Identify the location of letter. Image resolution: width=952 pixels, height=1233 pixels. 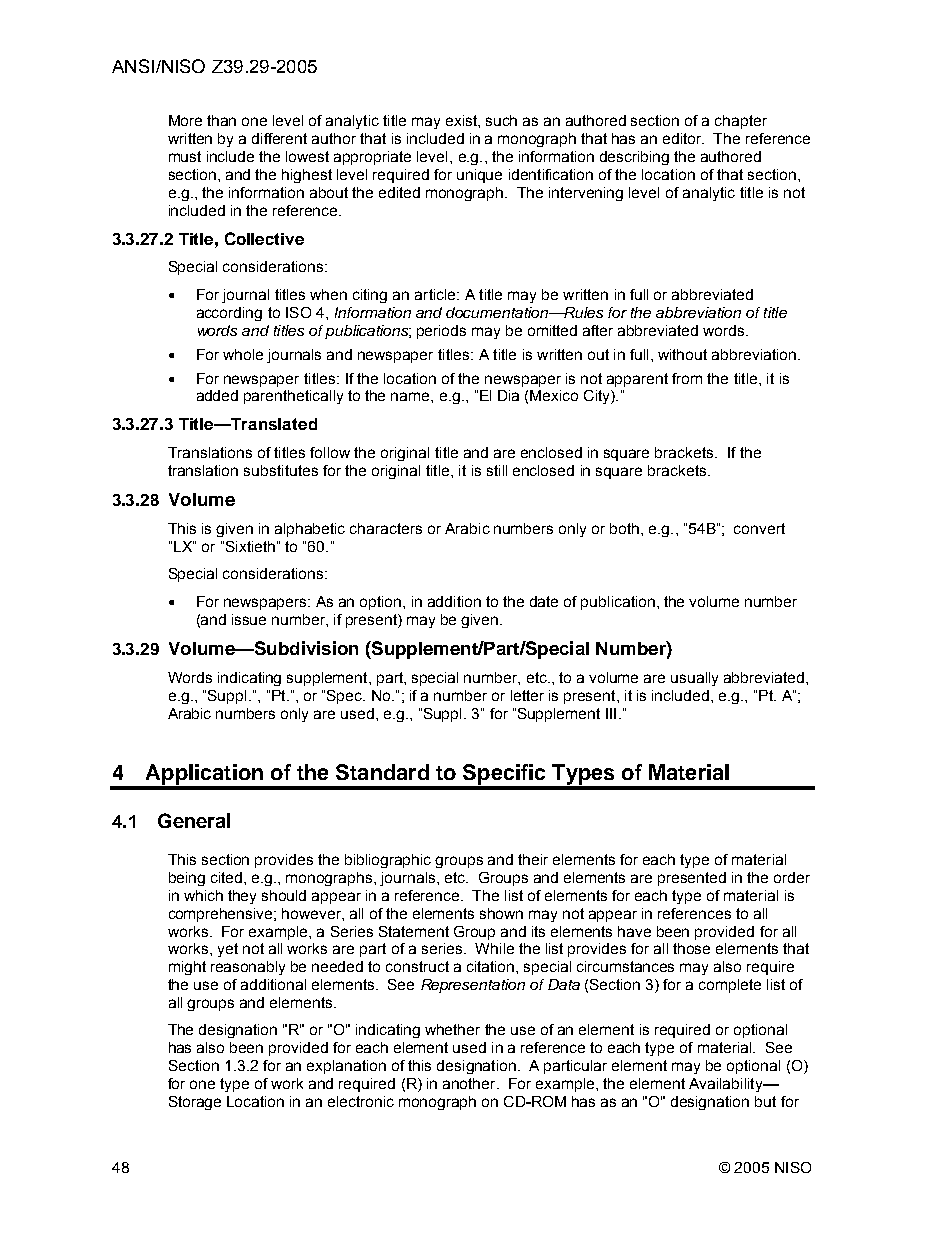
(527, 695).
